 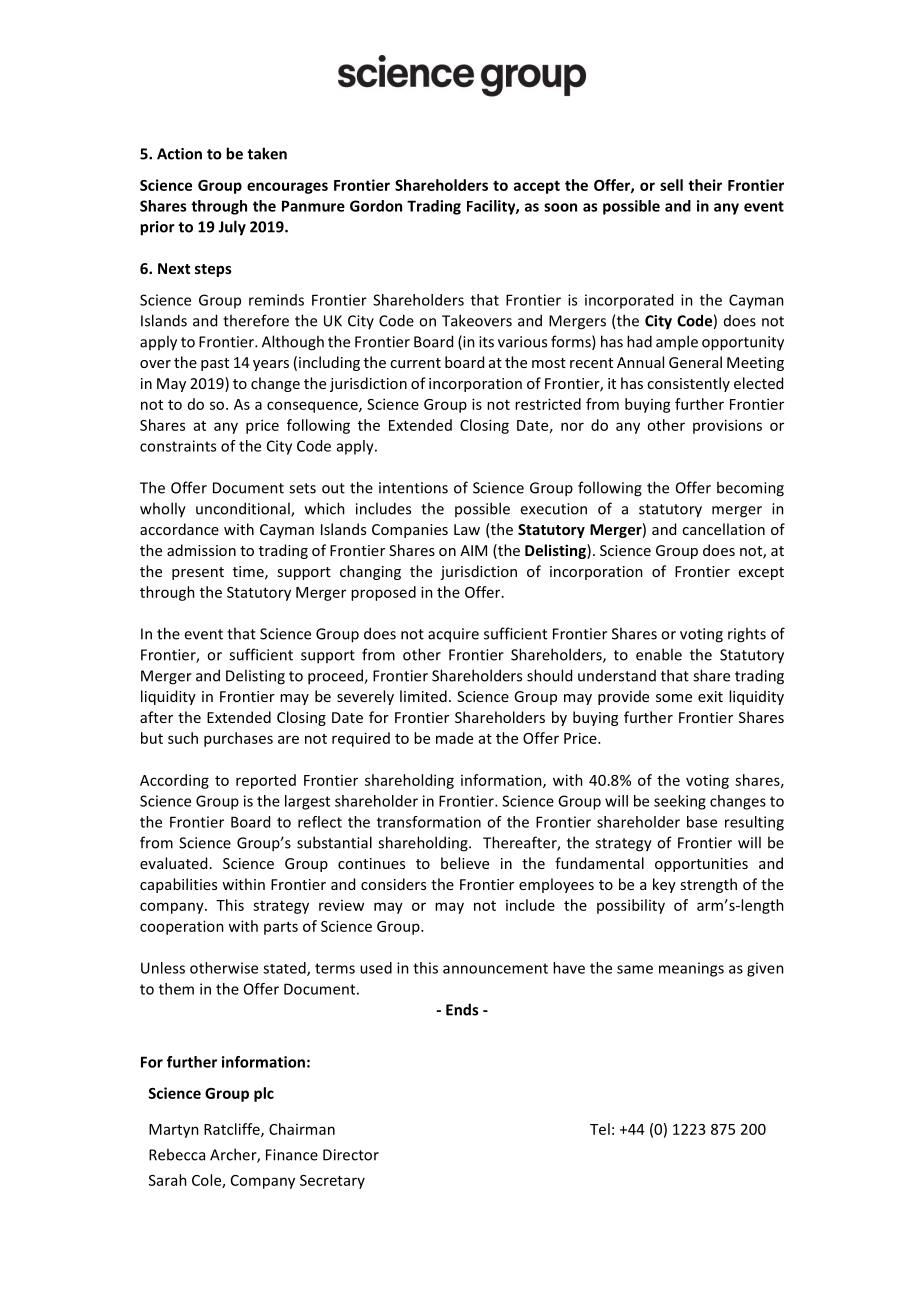 What do you see at coordinates (705, 185) in the screenshot?
I see `their` at bounding box center [705, 185].
